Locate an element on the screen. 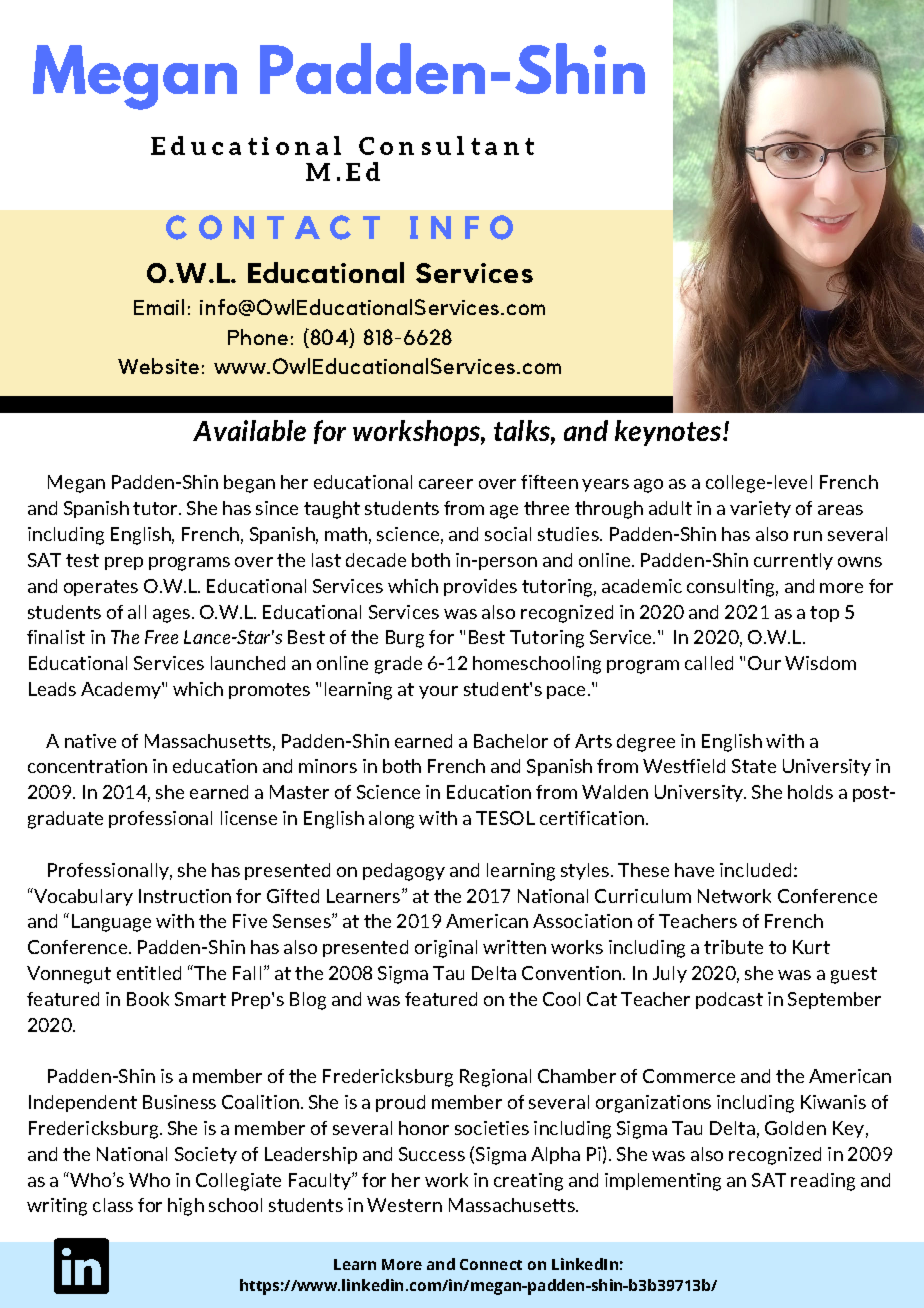  State is located at coordinates (754, 766).
